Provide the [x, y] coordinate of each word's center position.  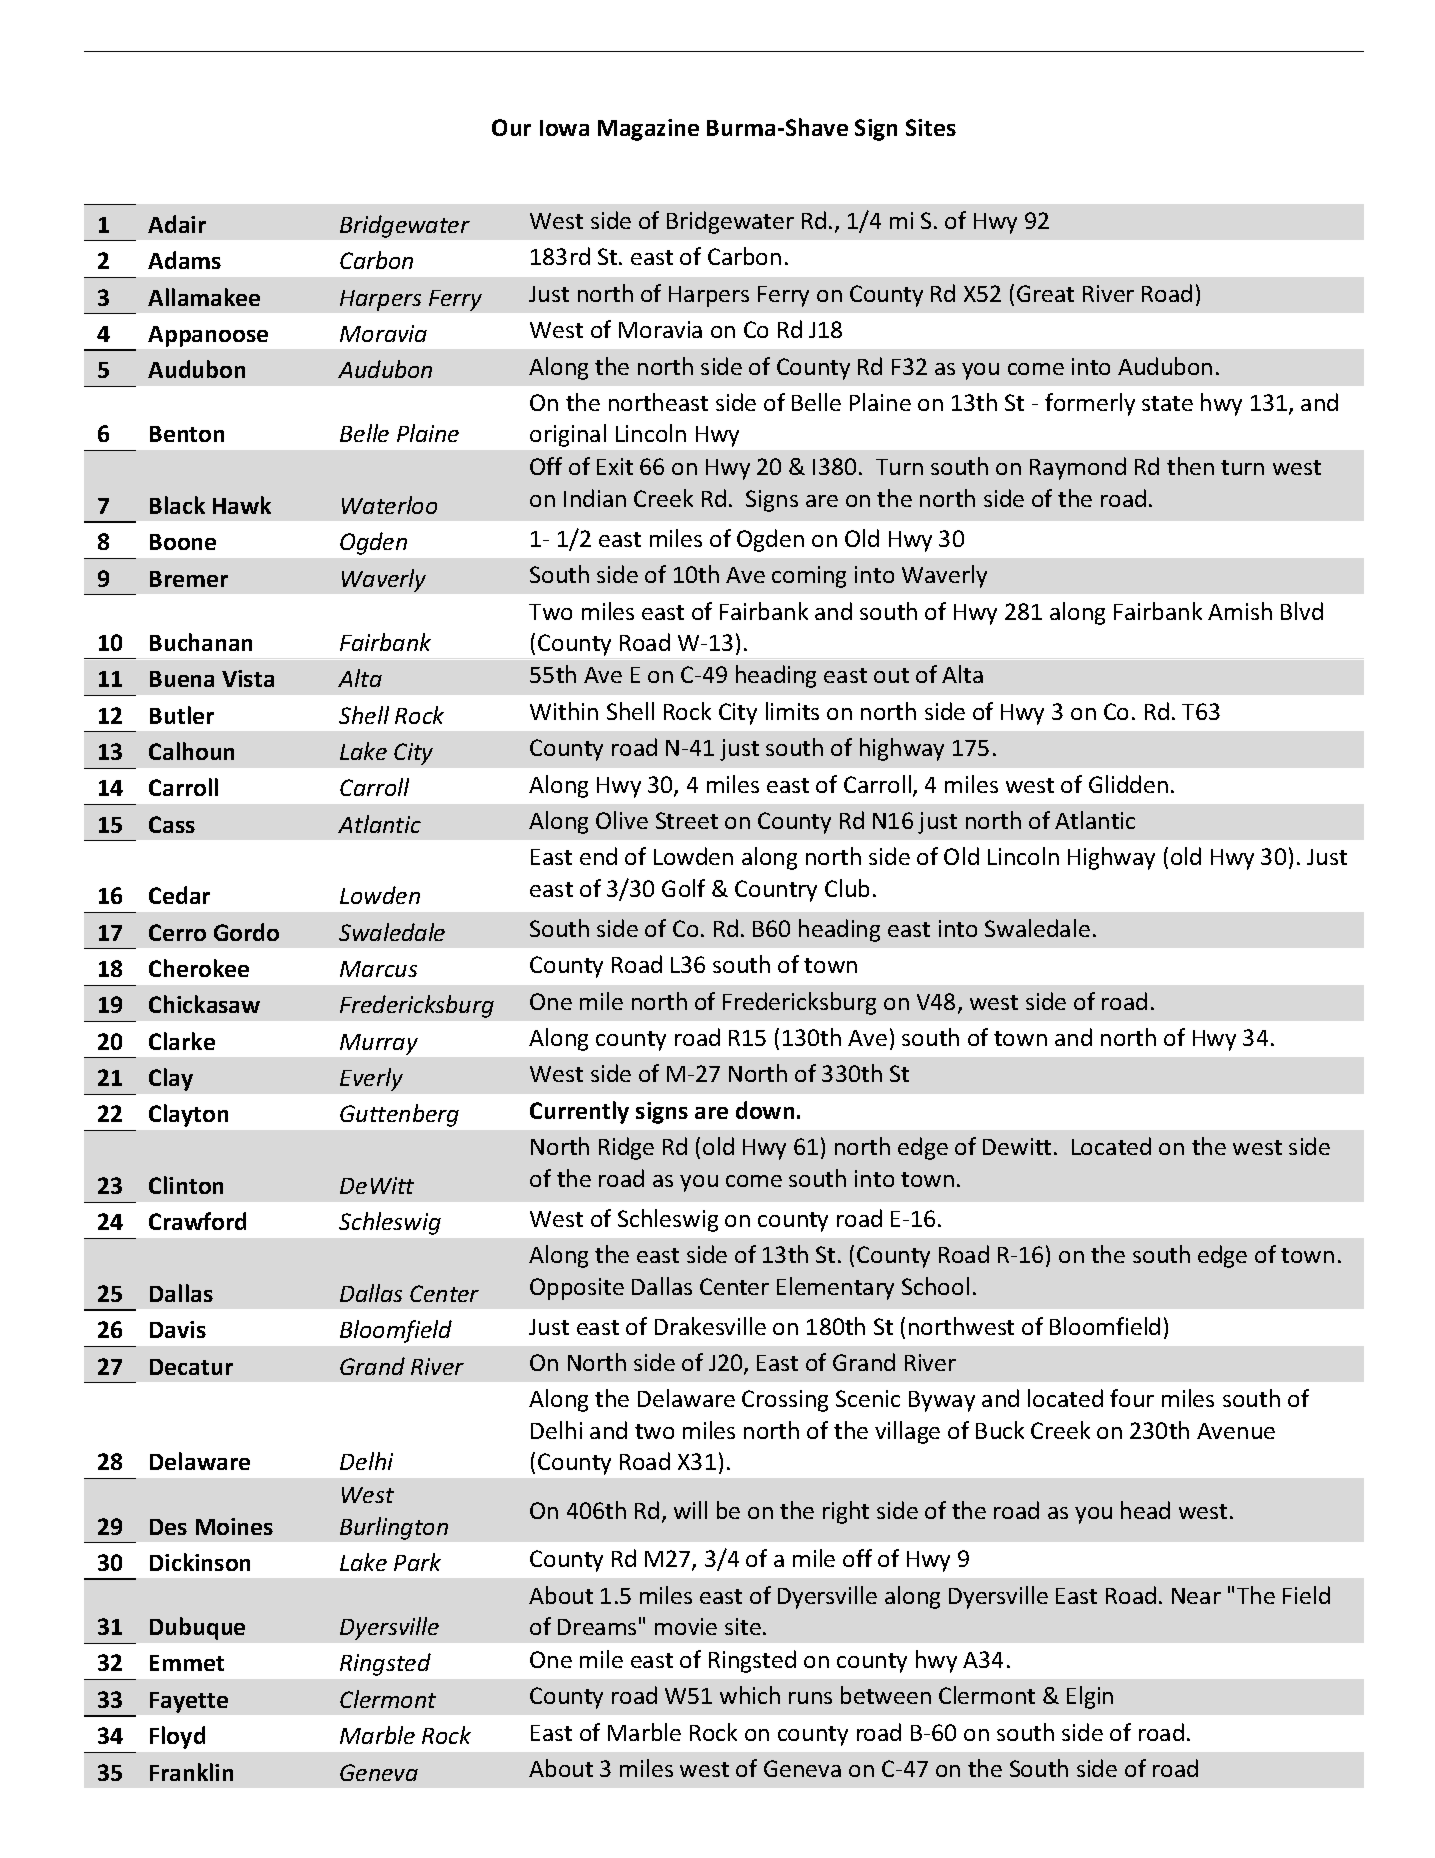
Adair [177, 224]
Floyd [177, 1737]
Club [847, 888]
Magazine [648, 130]
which [750, 1695]
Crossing [785, 1401]
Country [776, 891]
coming [809, 577]
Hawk [242, 505]
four [1132, 1398]
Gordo [246, 932]
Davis [178, 1329]
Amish [1240, 611]
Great [1045, 293]
